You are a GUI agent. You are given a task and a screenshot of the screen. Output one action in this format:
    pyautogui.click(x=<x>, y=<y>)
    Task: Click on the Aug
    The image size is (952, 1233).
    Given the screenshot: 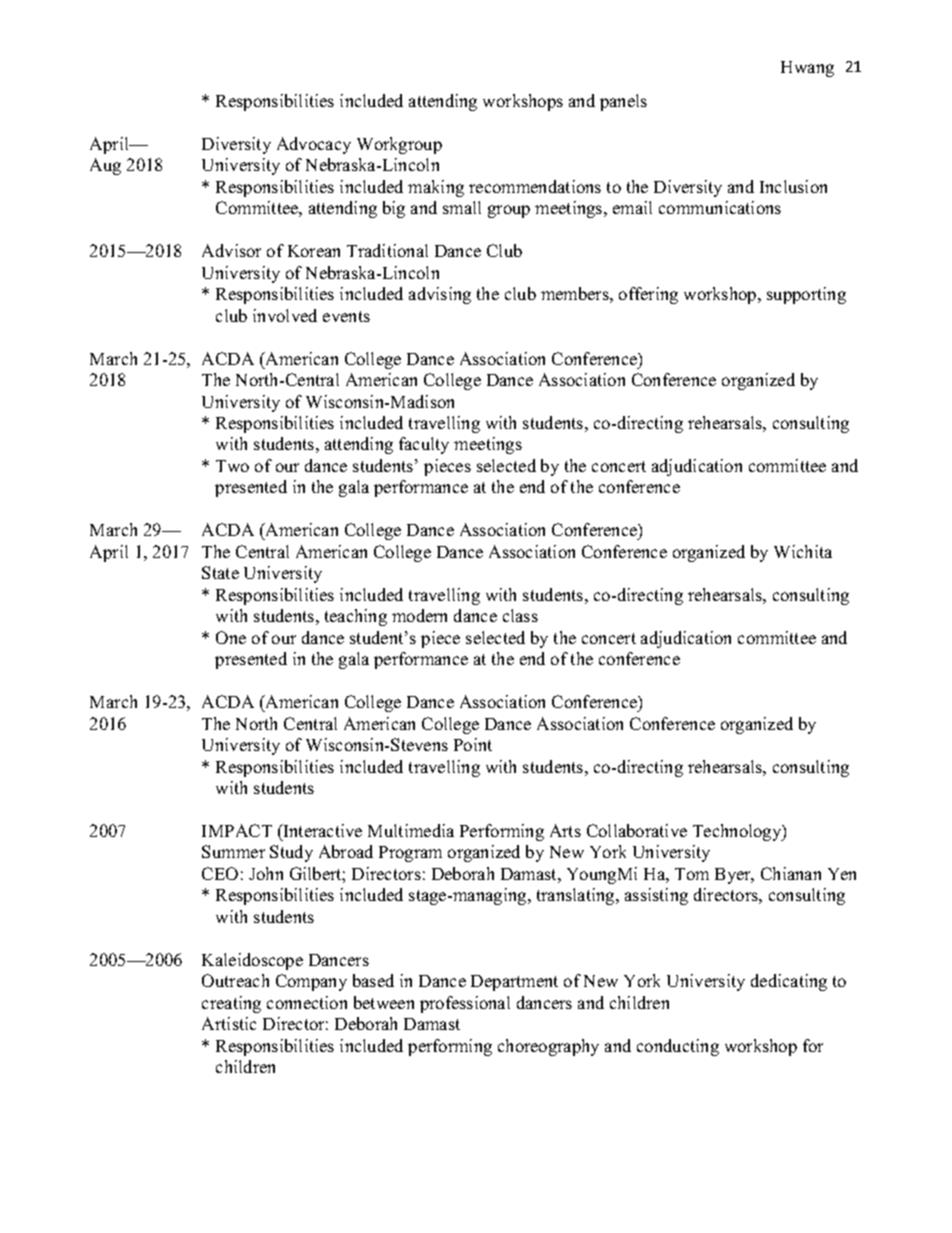 What is the action you would take?
    pyautogui.click(x=105, y=166)
